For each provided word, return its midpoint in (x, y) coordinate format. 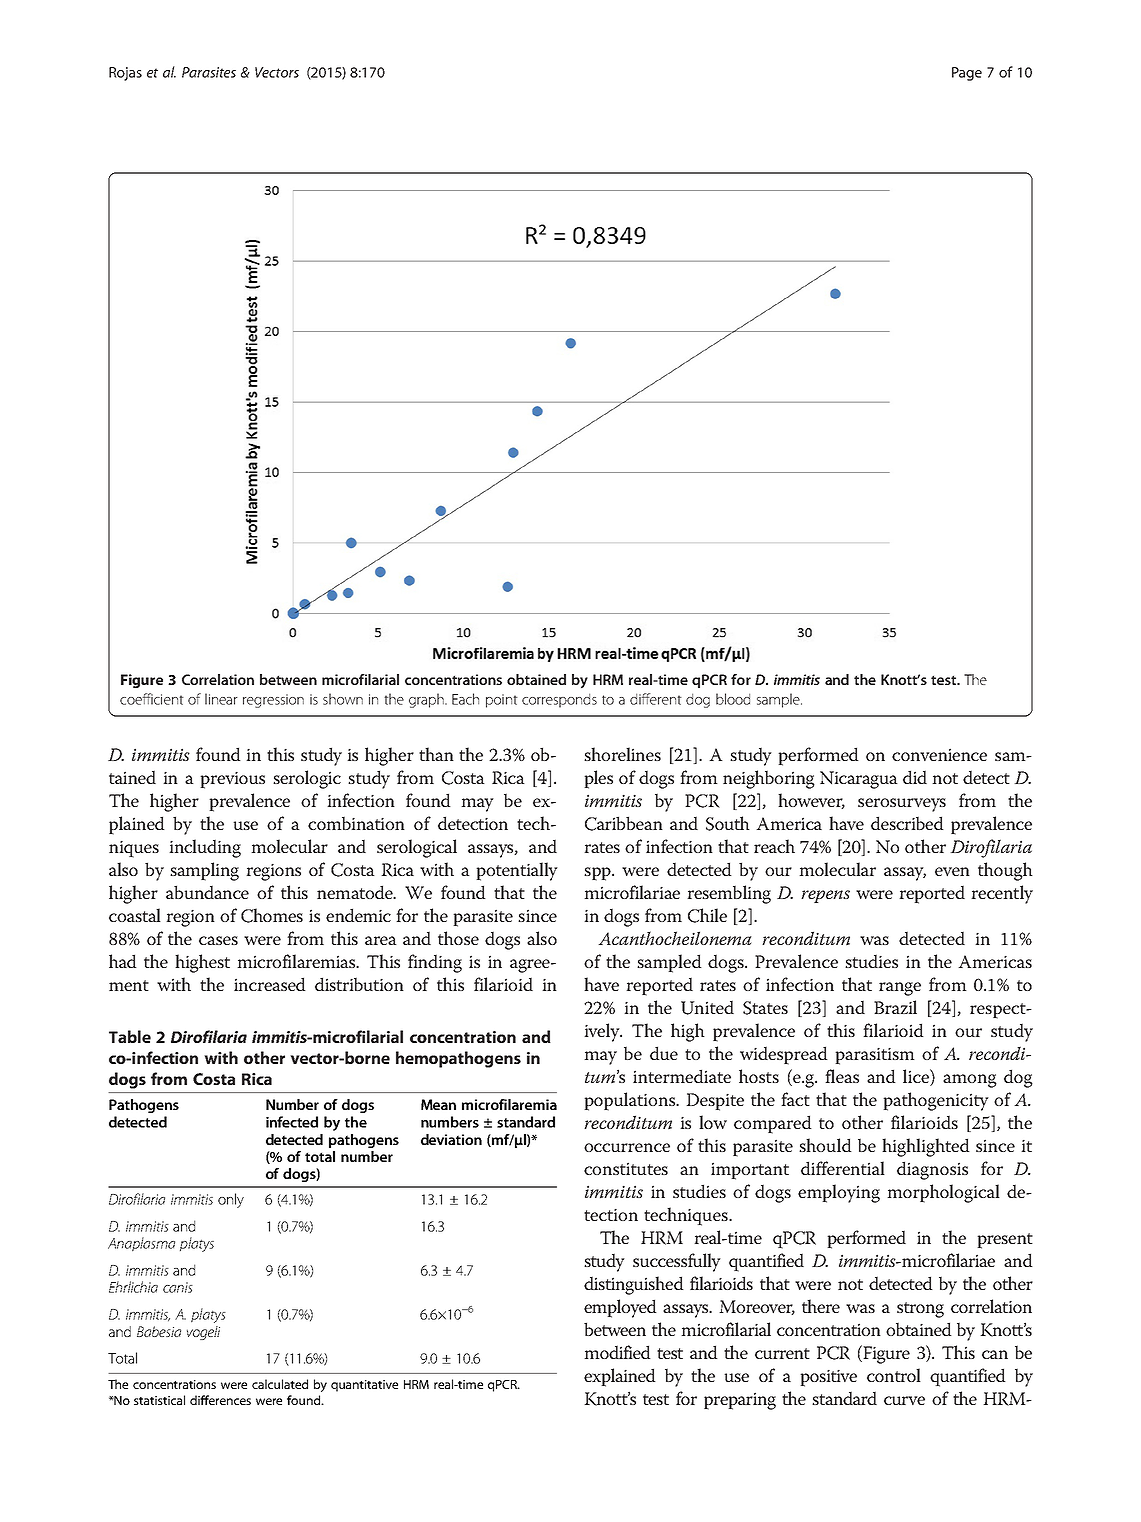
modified (617, 1352)
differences (220, 1400)
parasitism (875, 1056)
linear (221, 699)
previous (232, 780)
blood (733, 699)
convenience (939, 754)
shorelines (622, 754)
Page (967, 74)
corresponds (559, 700)
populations (631, 1101)
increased (270, 984)
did (915, 777)
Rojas (125, 74)
